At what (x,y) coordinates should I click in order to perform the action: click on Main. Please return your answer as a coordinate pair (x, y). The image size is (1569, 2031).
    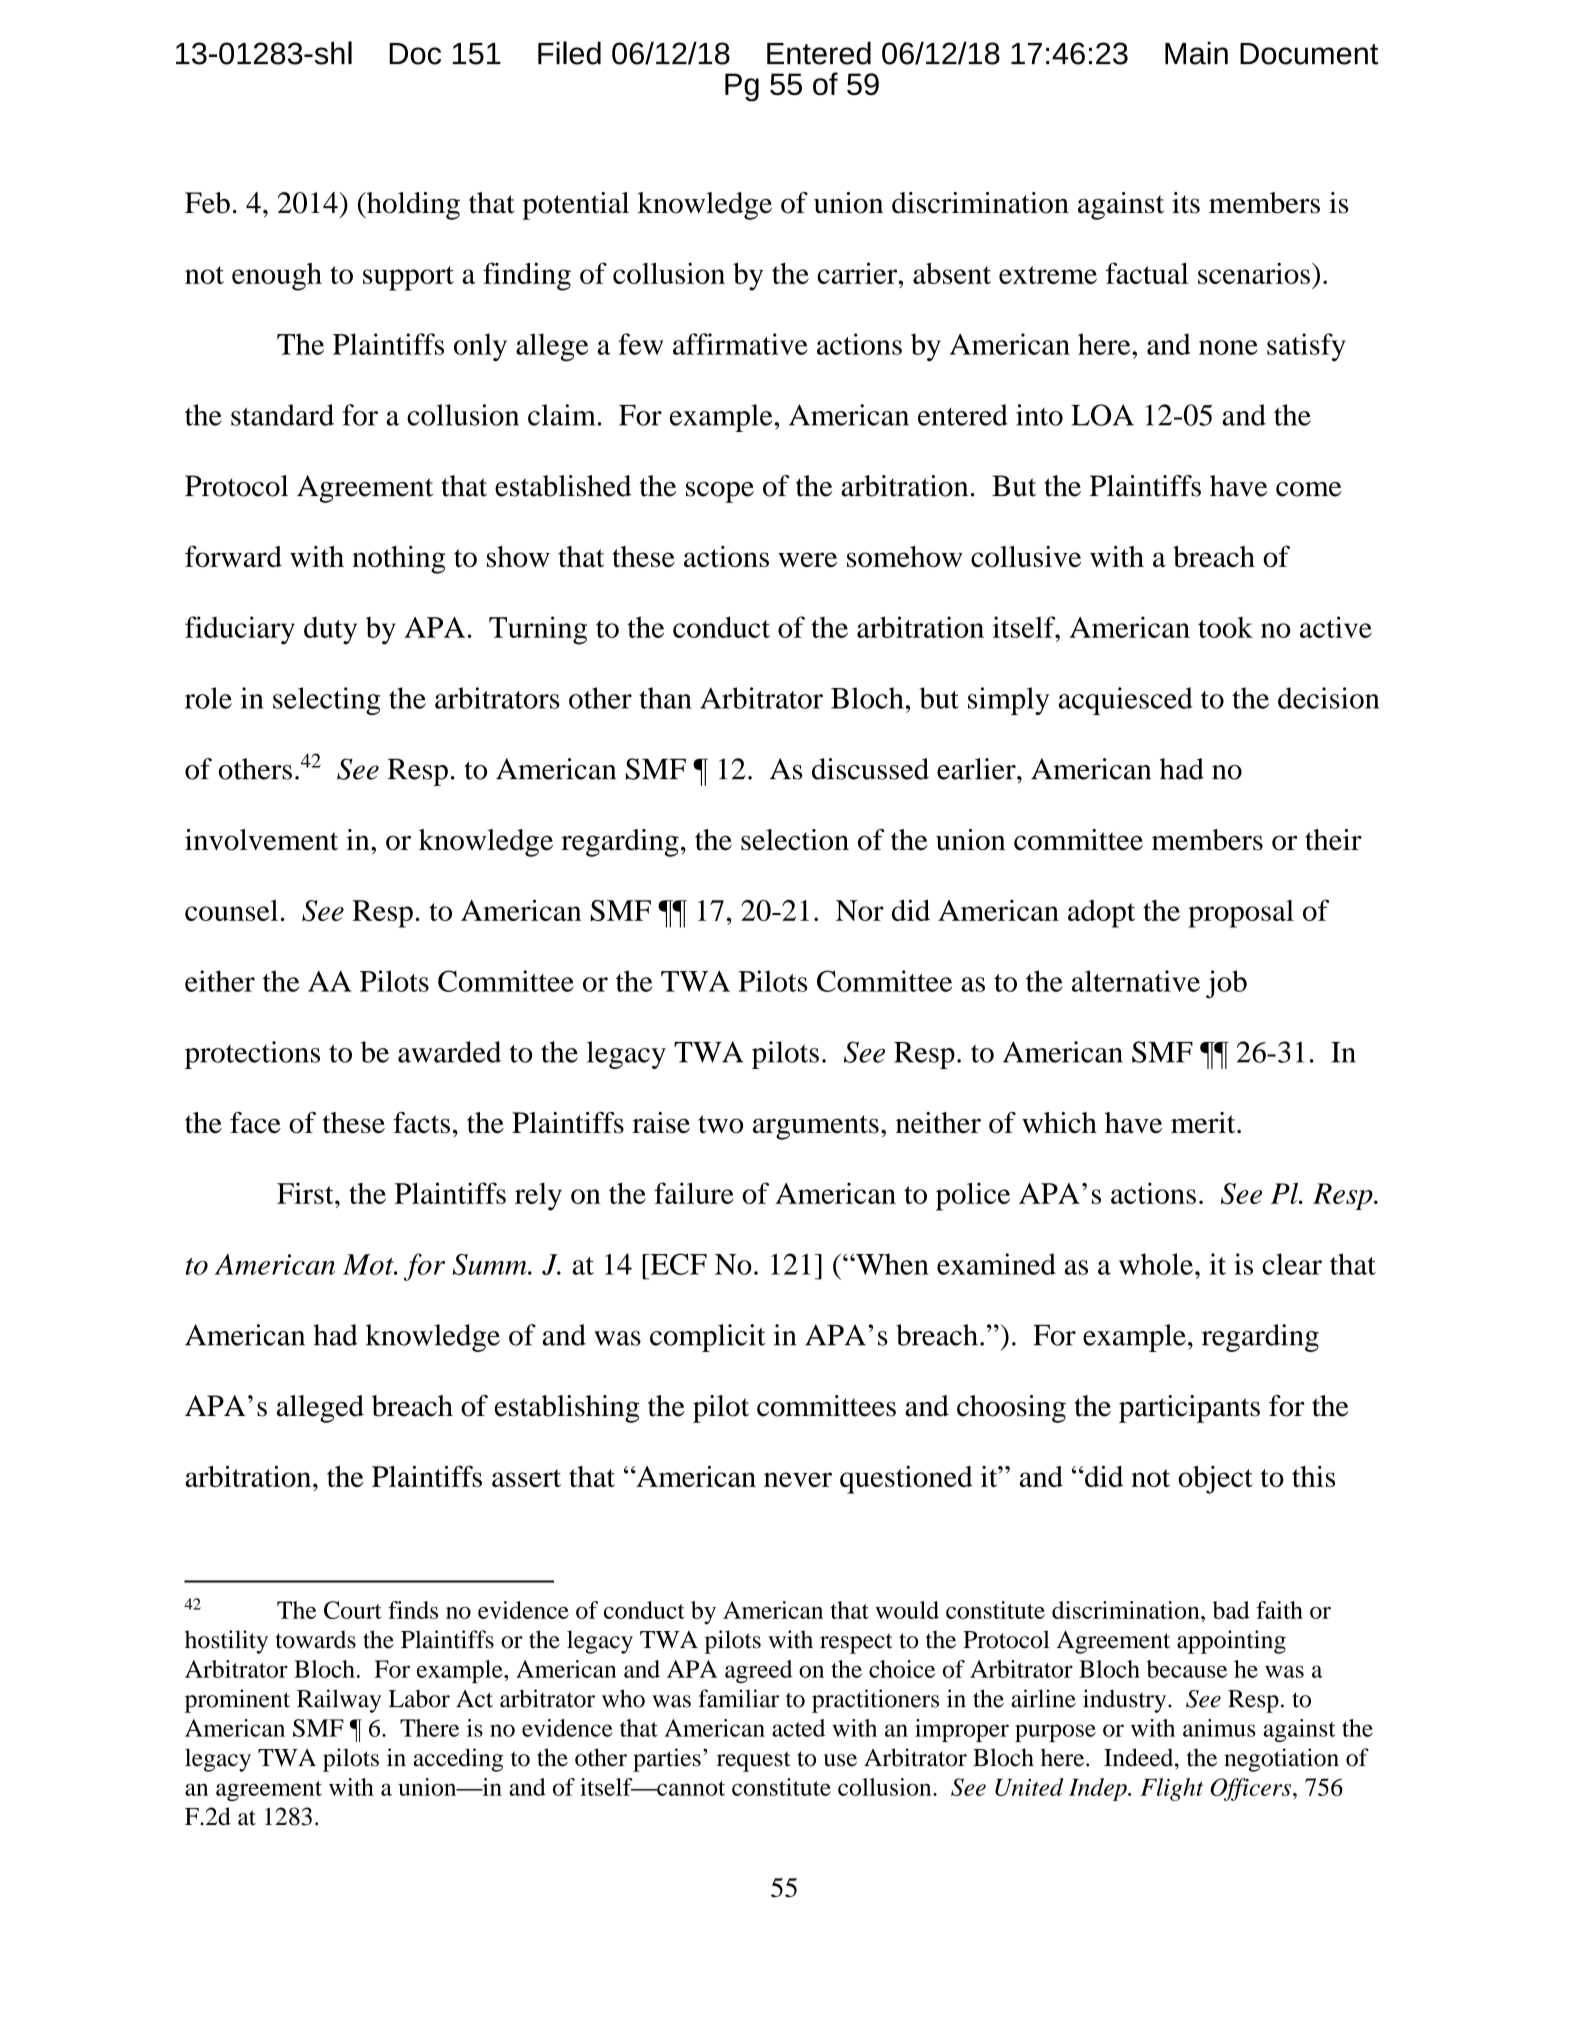
    Looking at the image, I should click on (1196, 53).
